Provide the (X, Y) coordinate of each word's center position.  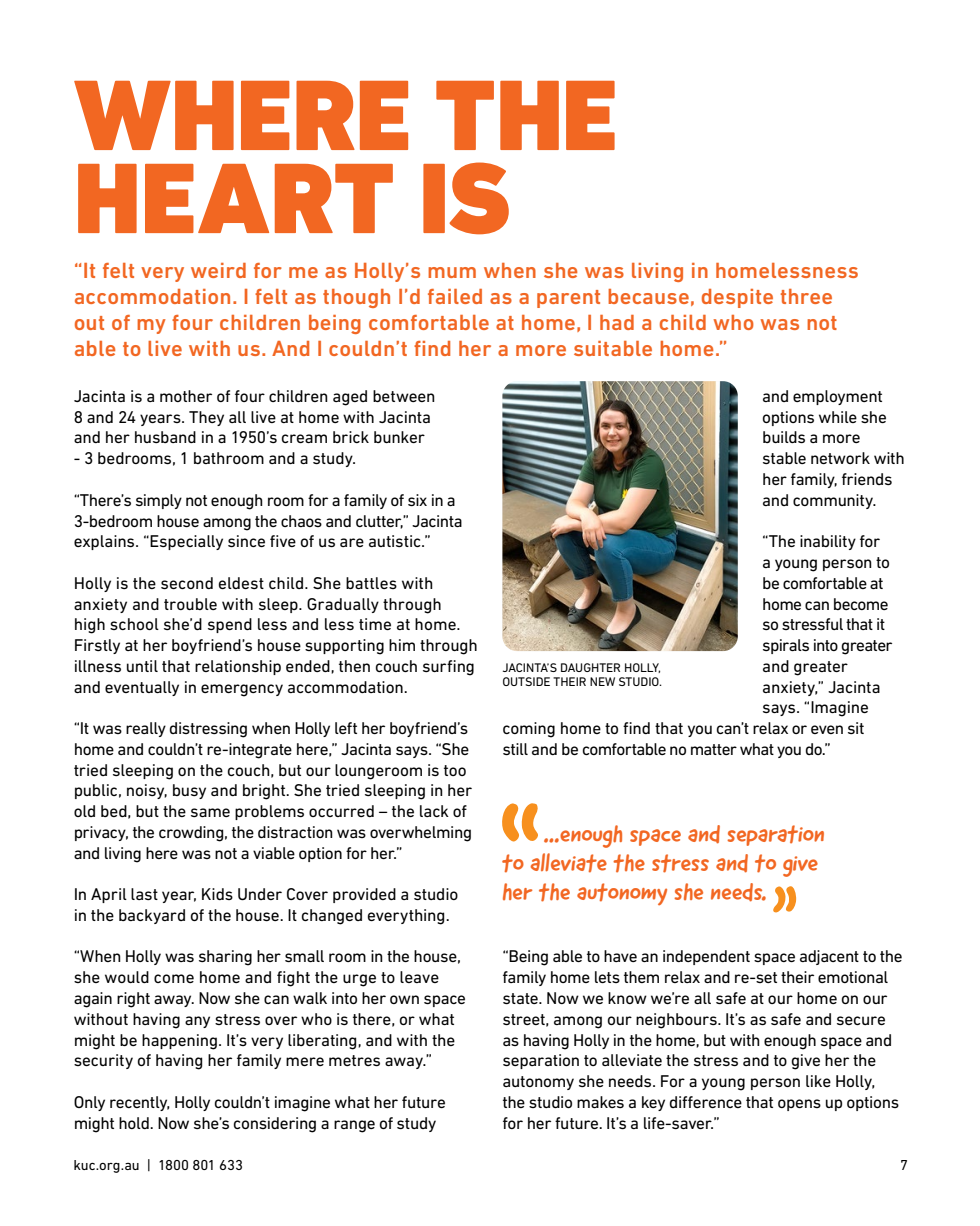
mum (452, 272)
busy (189, 791)
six (417, 500)
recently (140, 1103)
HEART (235, 198)
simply (159, 501)
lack (434, 811)
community (834, 501)
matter (714, 749)
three (806, 296)
